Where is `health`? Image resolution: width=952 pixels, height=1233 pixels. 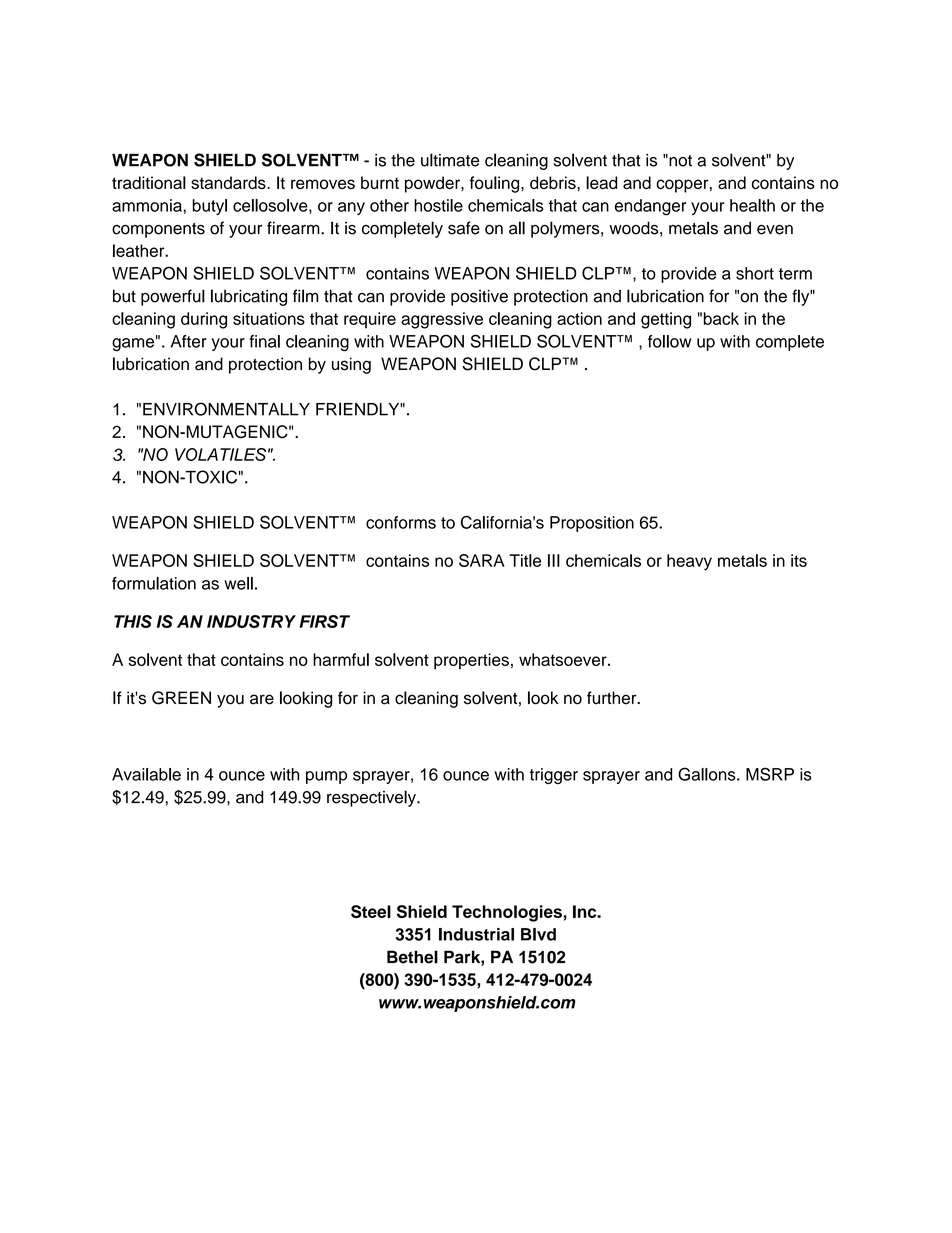 health is located at coordinates (752, 205).
